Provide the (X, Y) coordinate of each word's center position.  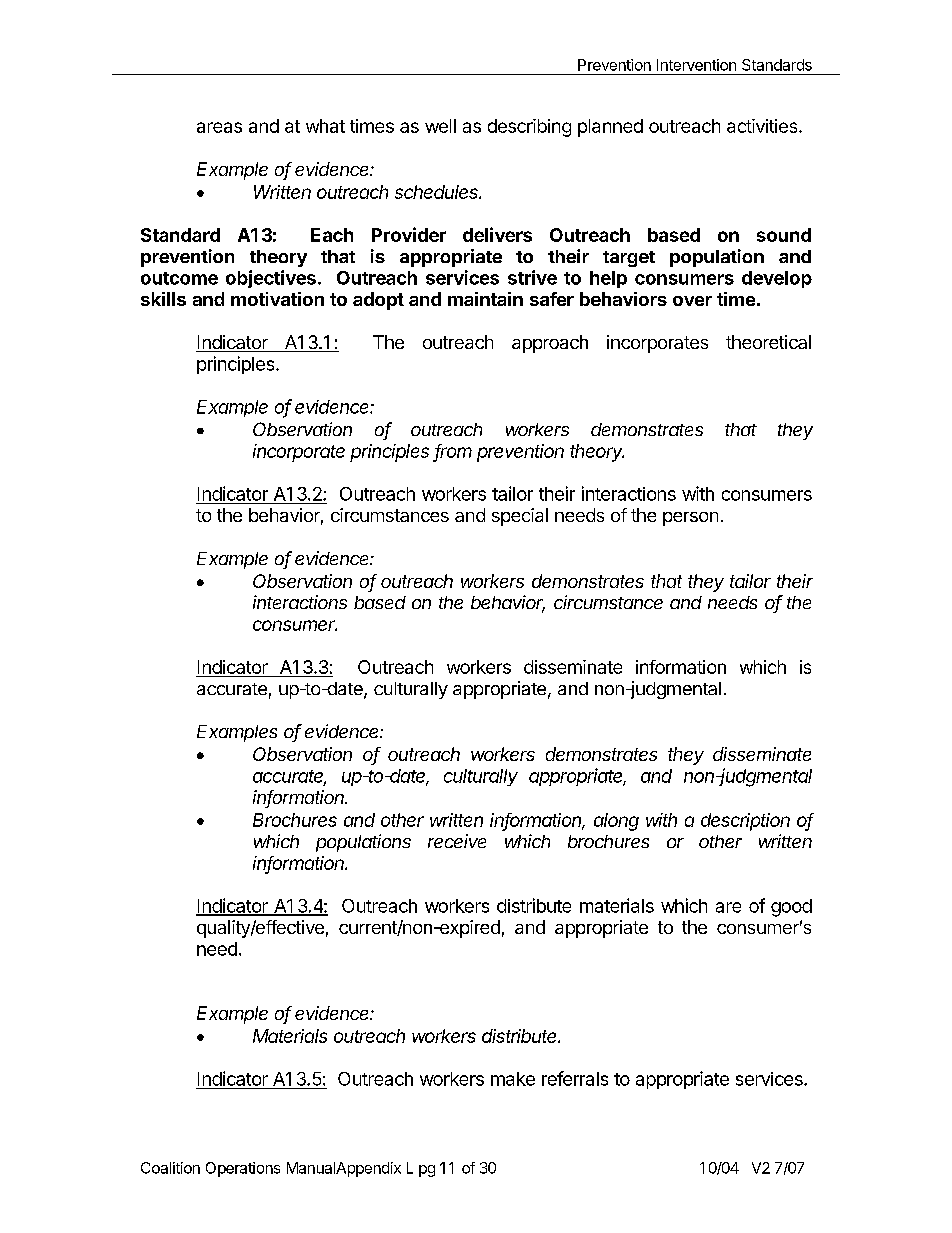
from (453, 452)
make (513, 1079)
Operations (243, 1169)
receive (457, 841)
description (745, 822)
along (616, 822)
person (690, 519)
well (440, 126)
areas (219, 127)
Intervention (696, 65)
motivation (277, 299)
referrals (575, 1078)
